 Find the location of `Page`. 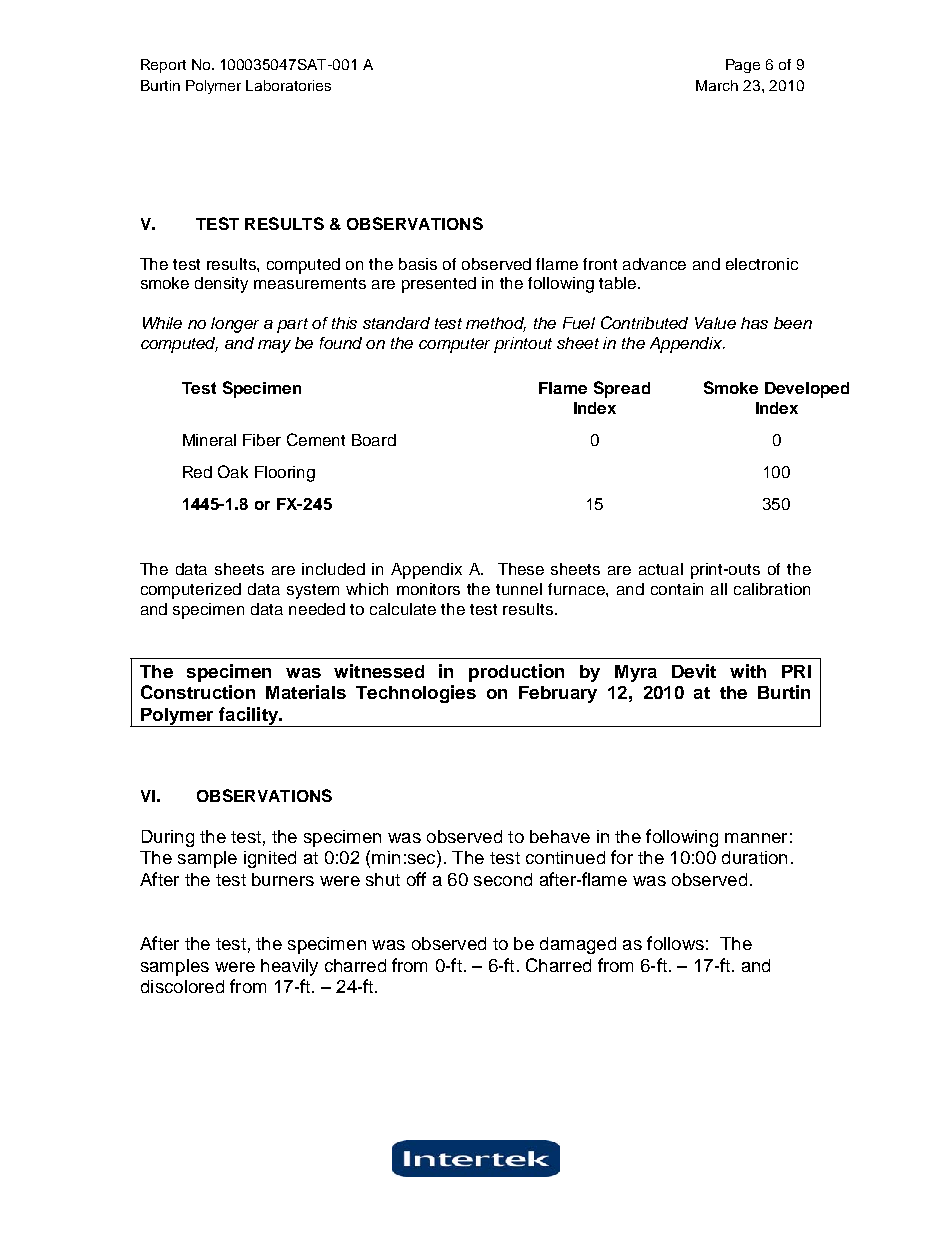

Page is located at coordinates (743, 66).
